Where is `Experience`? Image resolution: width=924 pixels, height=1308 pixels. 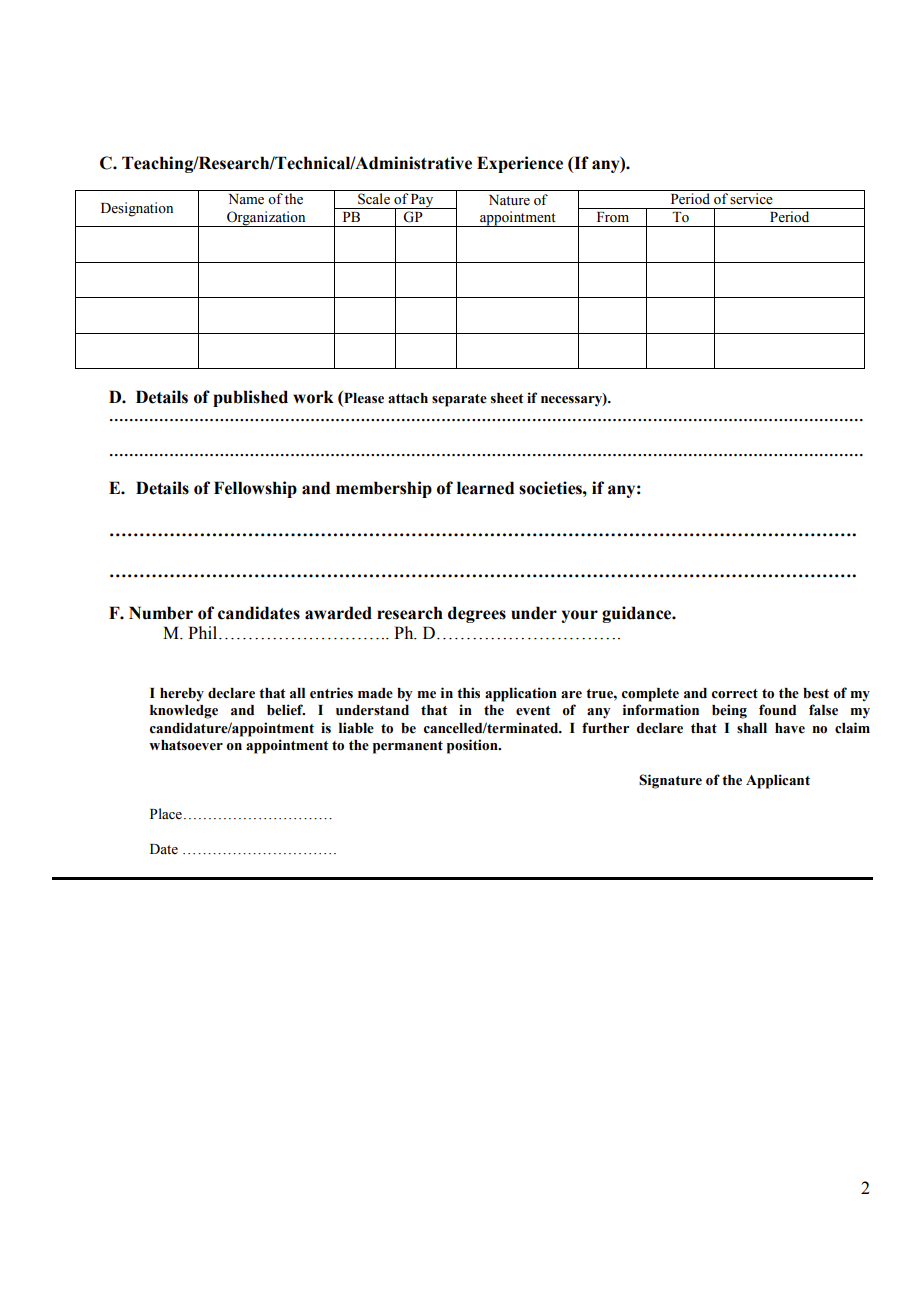
Experience is located at coordinates (520, 164).
